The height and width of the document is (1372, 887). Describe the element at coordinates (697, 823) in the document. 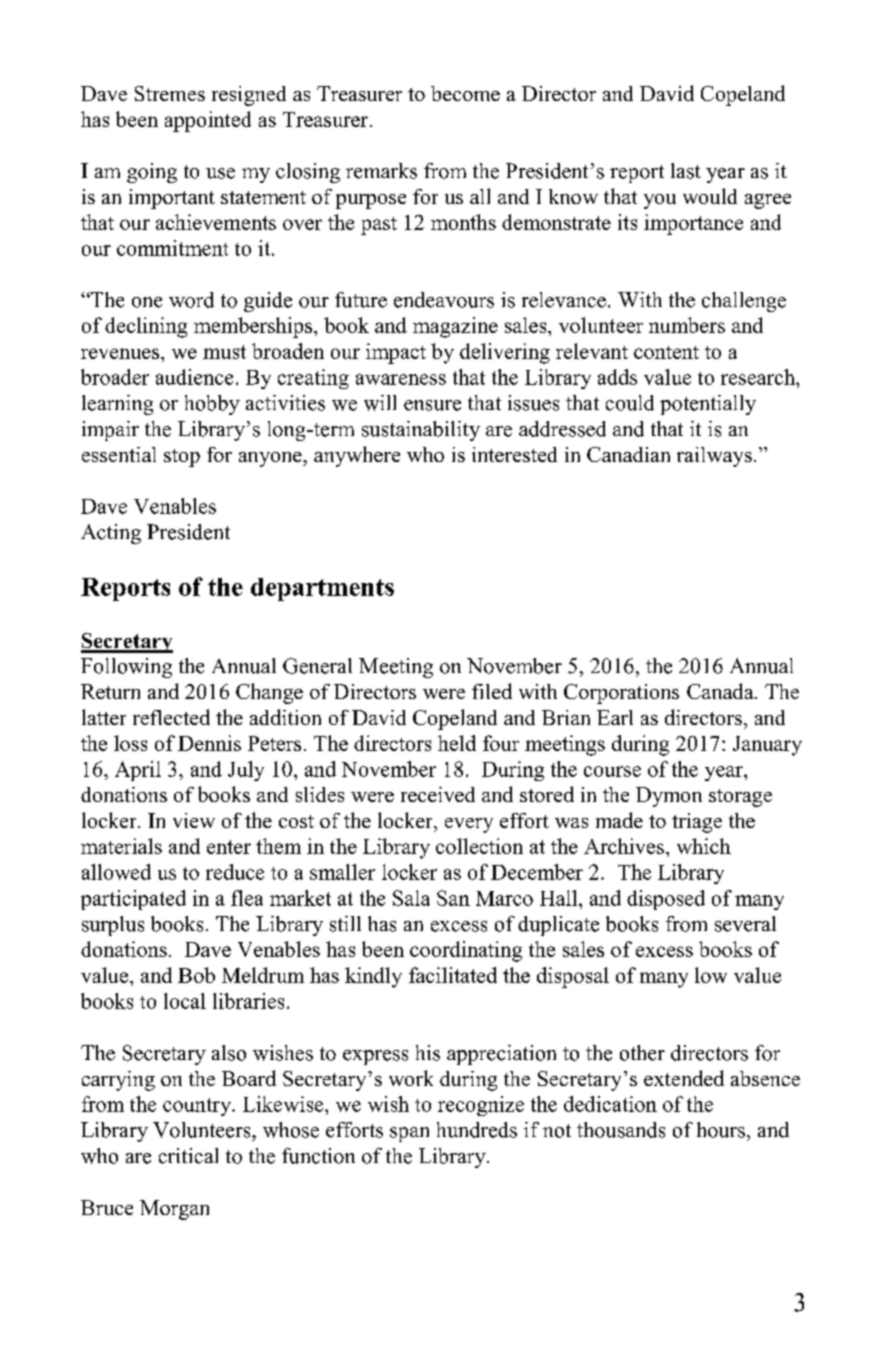

I see `triage` at that location.
